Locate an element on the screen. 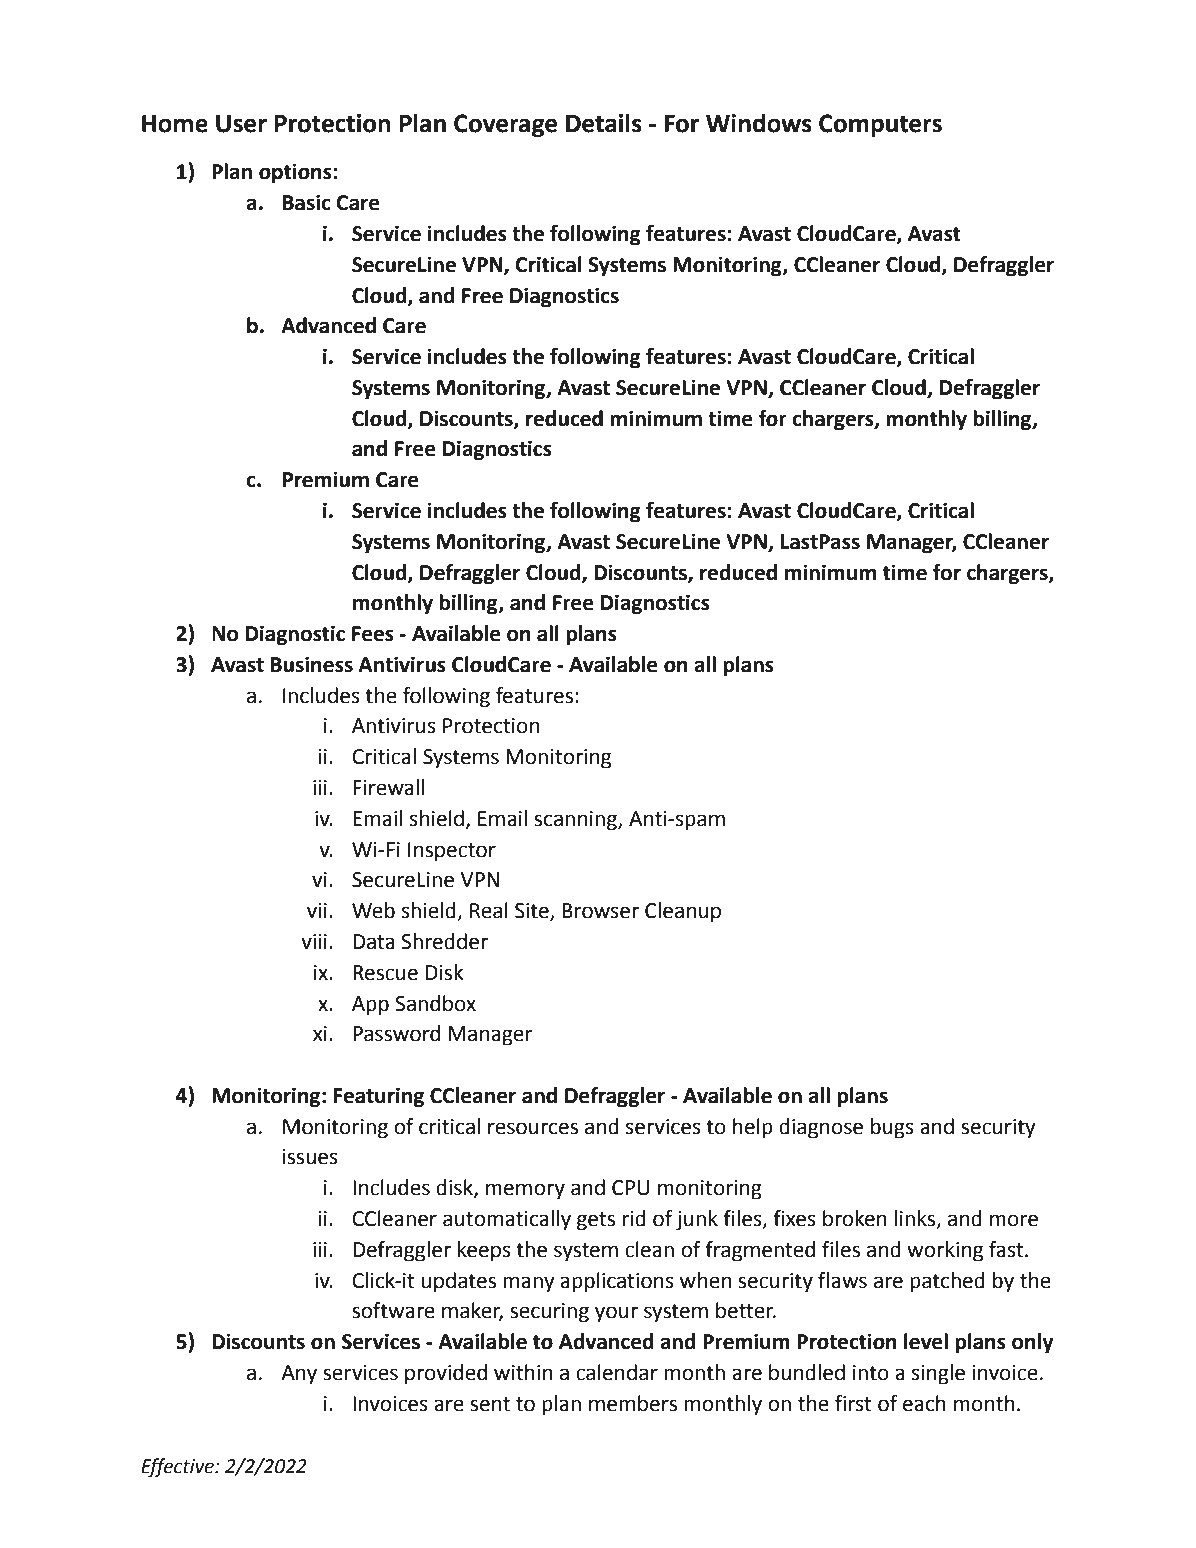  members is located at coordinates (633, 1403).
